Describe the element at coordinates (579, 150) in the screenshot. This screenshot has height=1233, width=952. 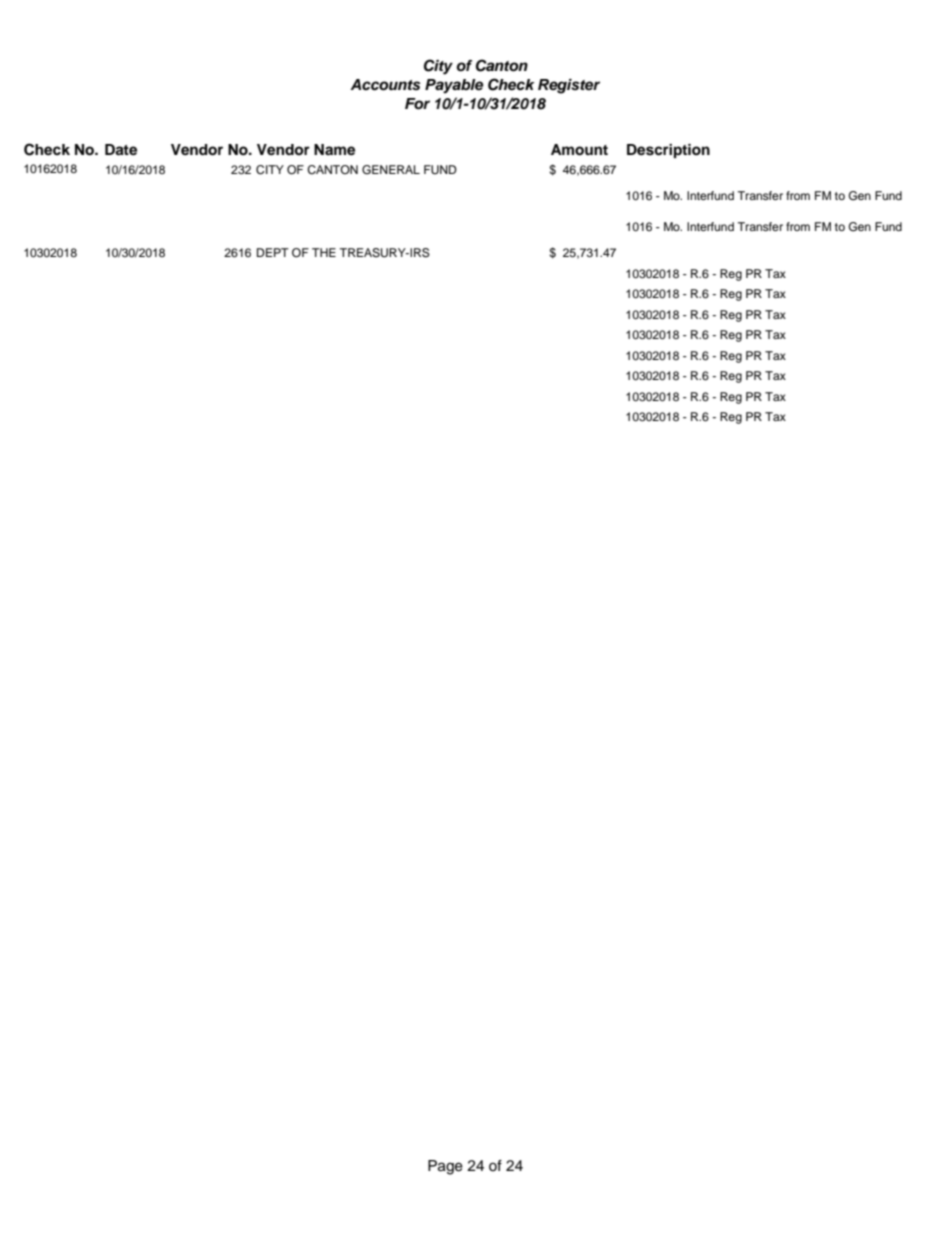
I see `Amount` at that location.
